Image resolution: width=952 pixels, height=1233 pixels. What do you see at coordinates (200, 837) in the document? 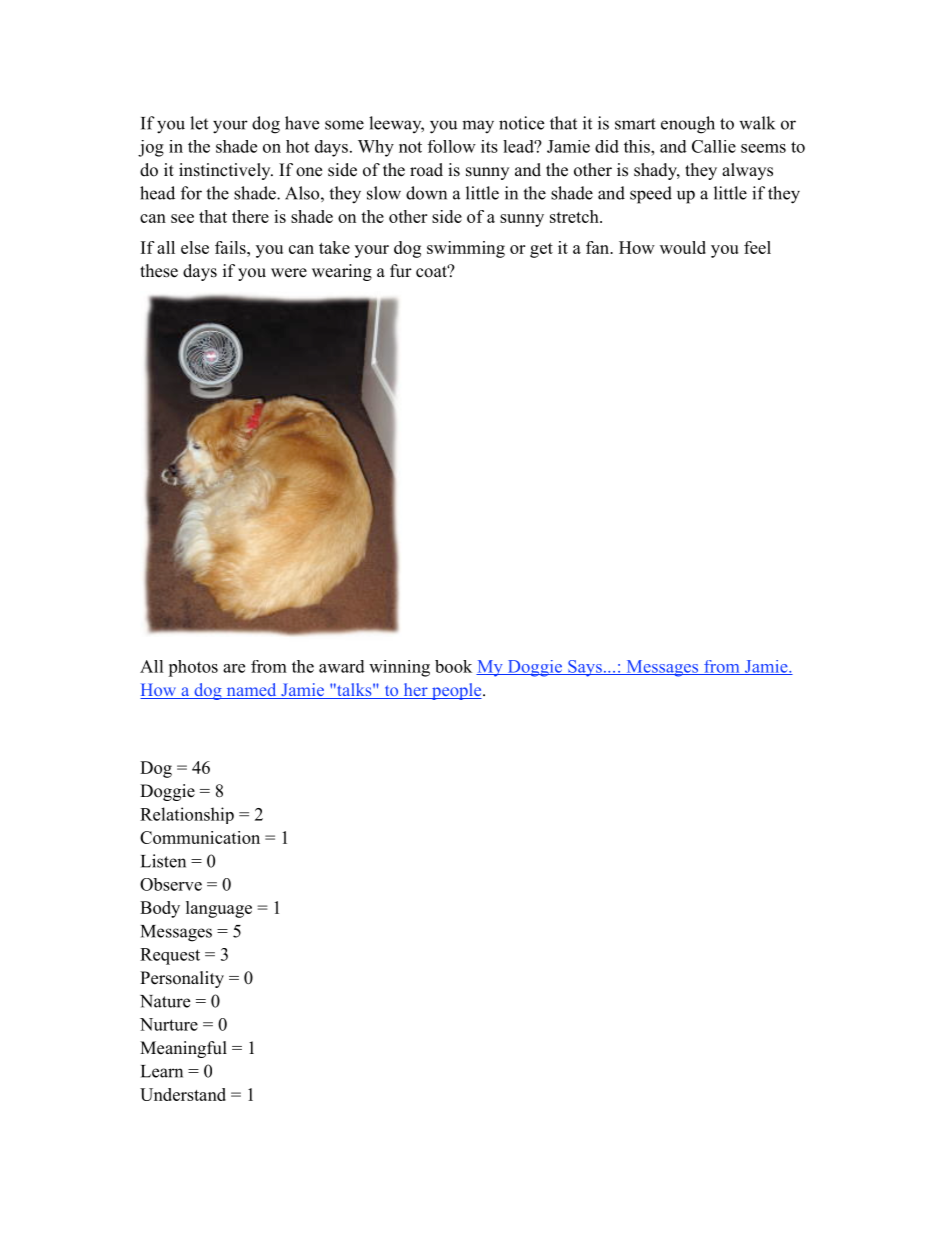
I see `Communication` at bounding box center [200, 837].
